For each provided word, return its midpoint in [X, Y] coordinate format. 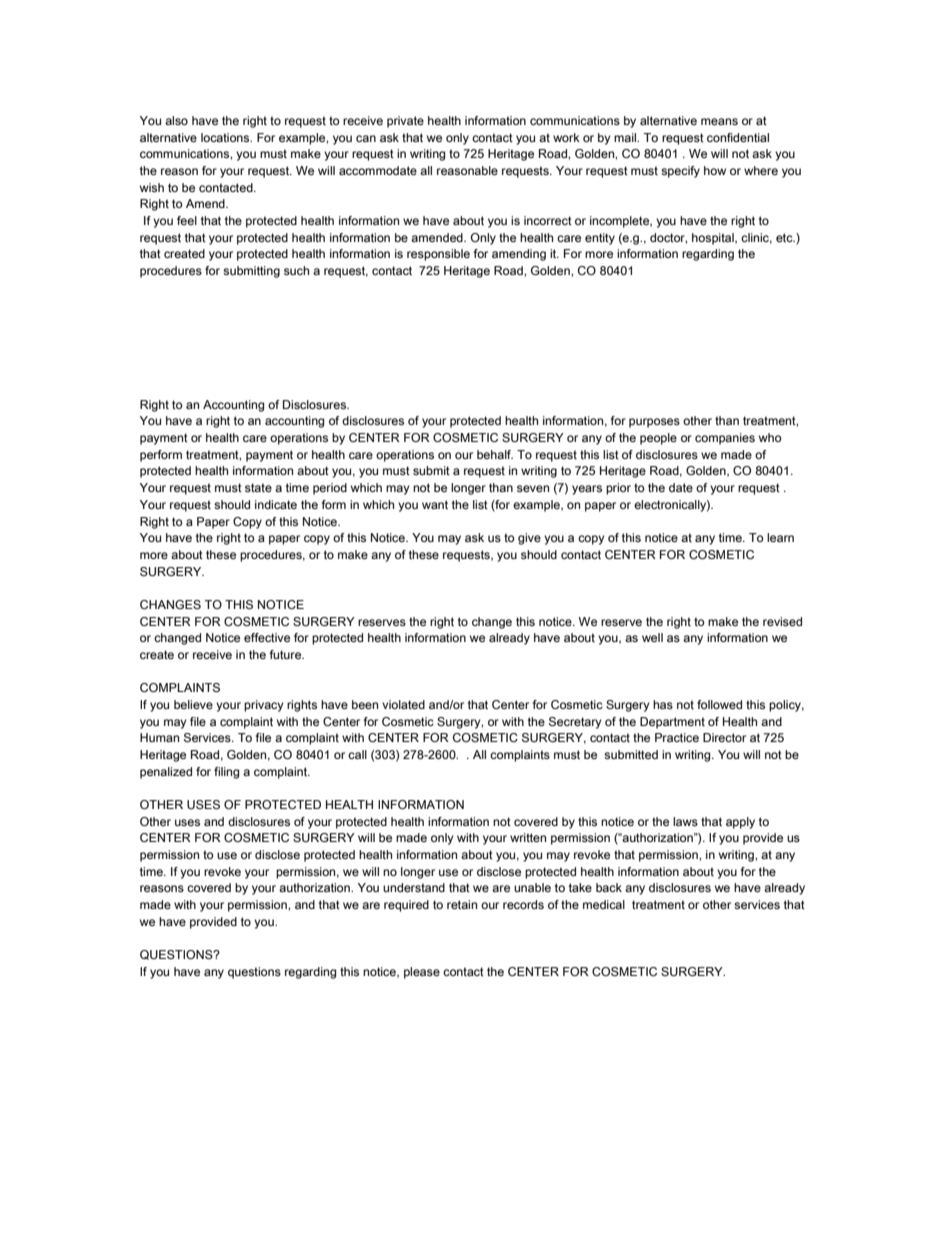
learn [780, 537]
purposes [654, 423]
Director [724, 737]
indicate [276, 504]
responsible [438, 255]
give [529, 539]
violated [403, 704]
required [406, 906]
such [296, 270]
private [405, 122]
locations [226, 137]
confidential [738, 137]
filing [226, 773]
